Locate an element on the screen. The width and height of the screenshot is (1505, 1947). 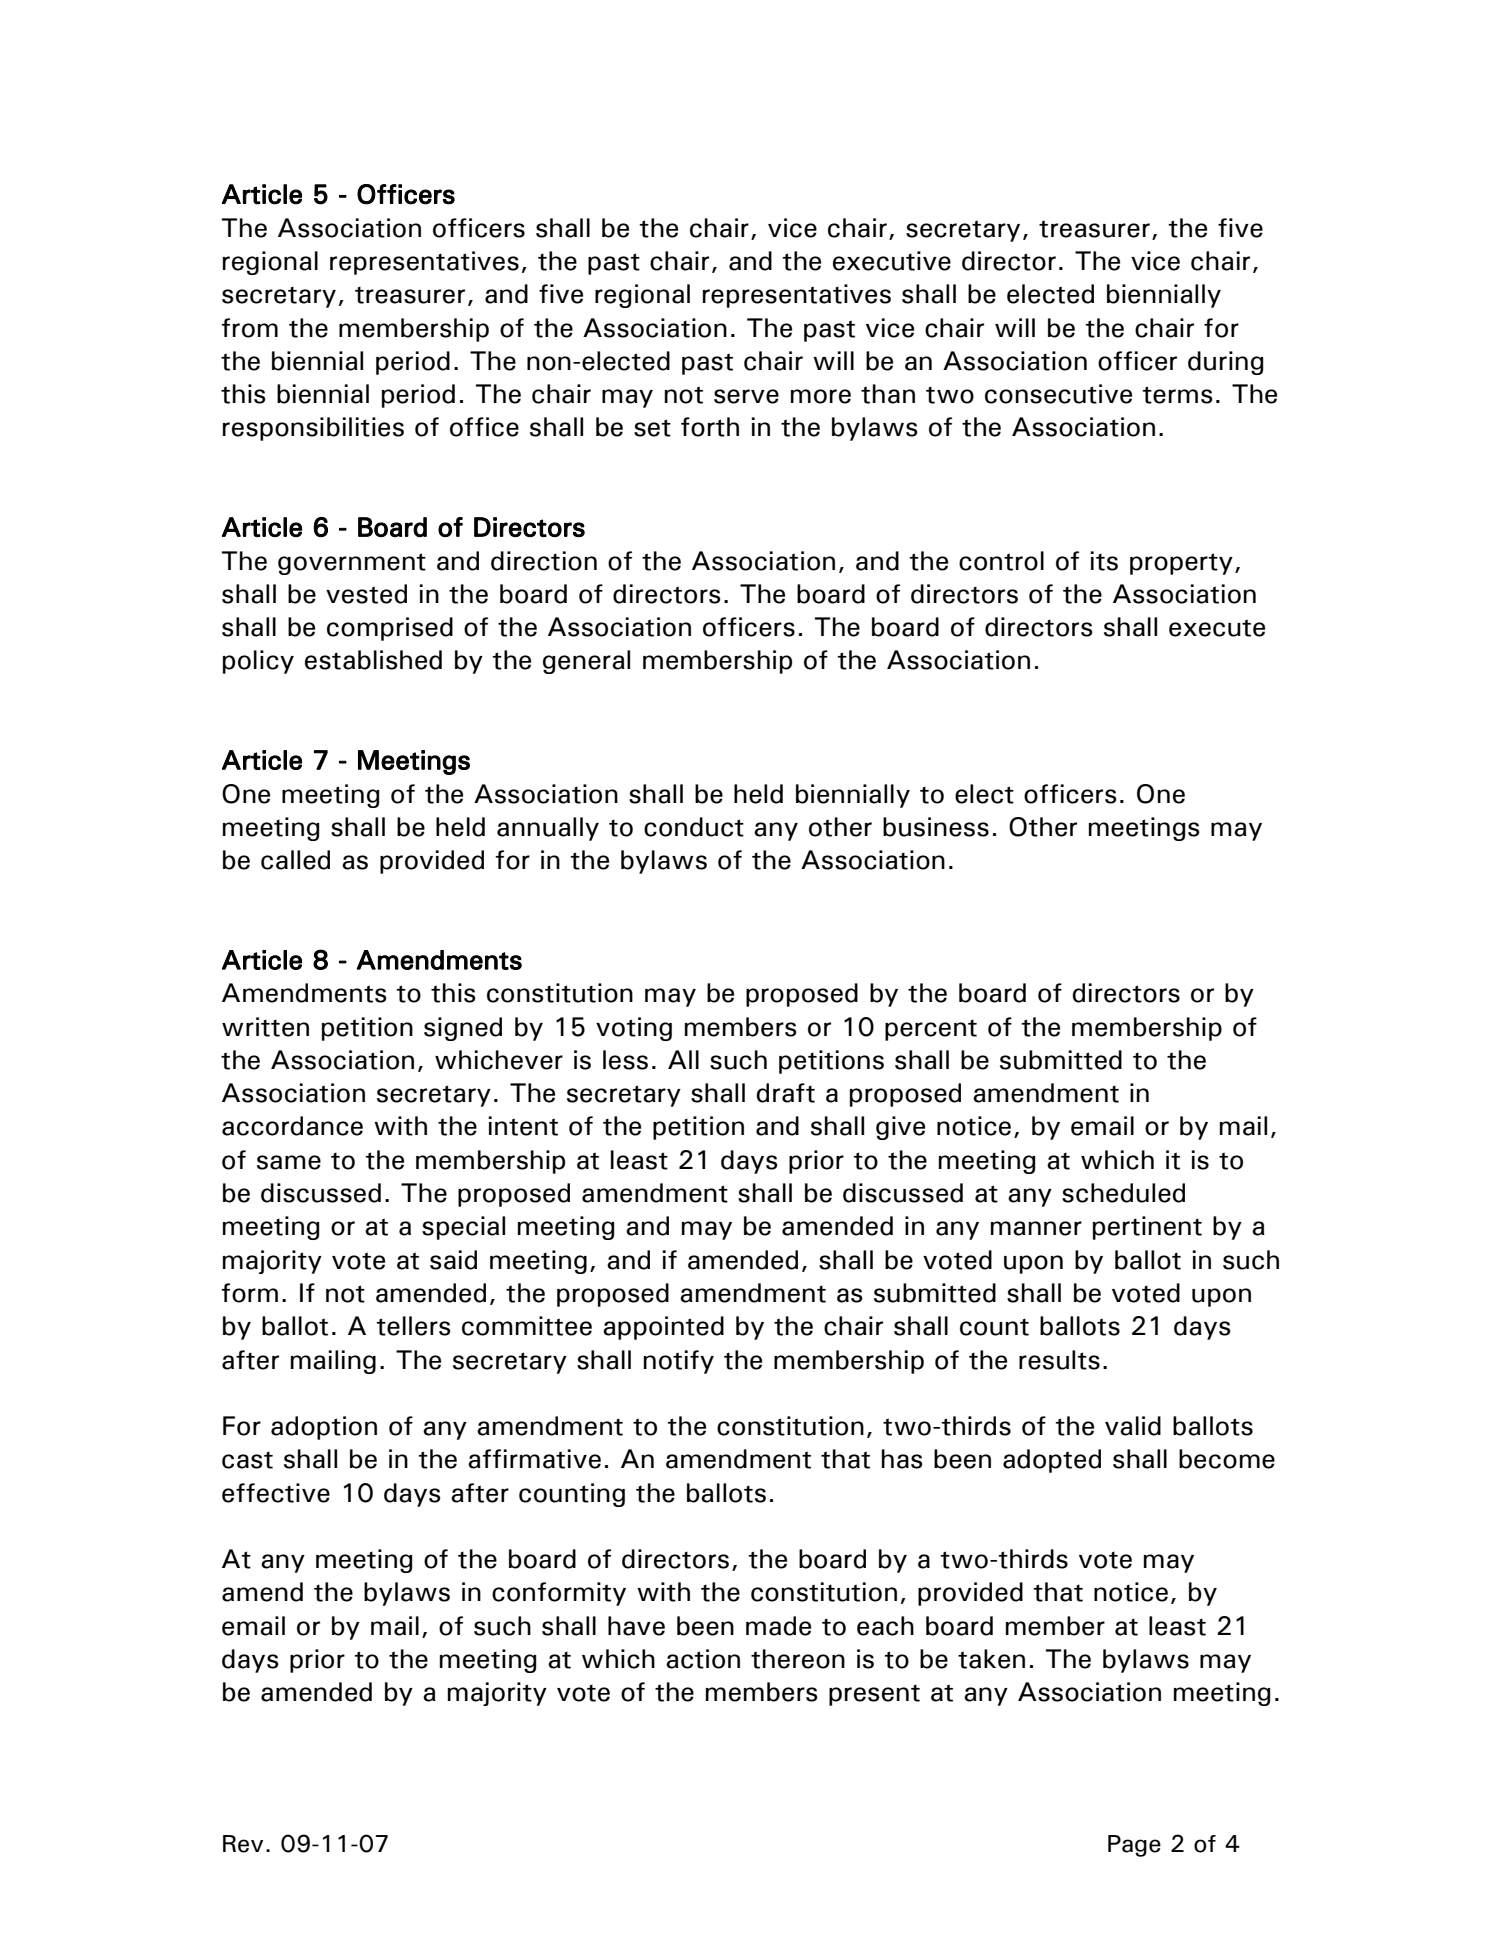
draft is located at coordinates (785, 1093).
